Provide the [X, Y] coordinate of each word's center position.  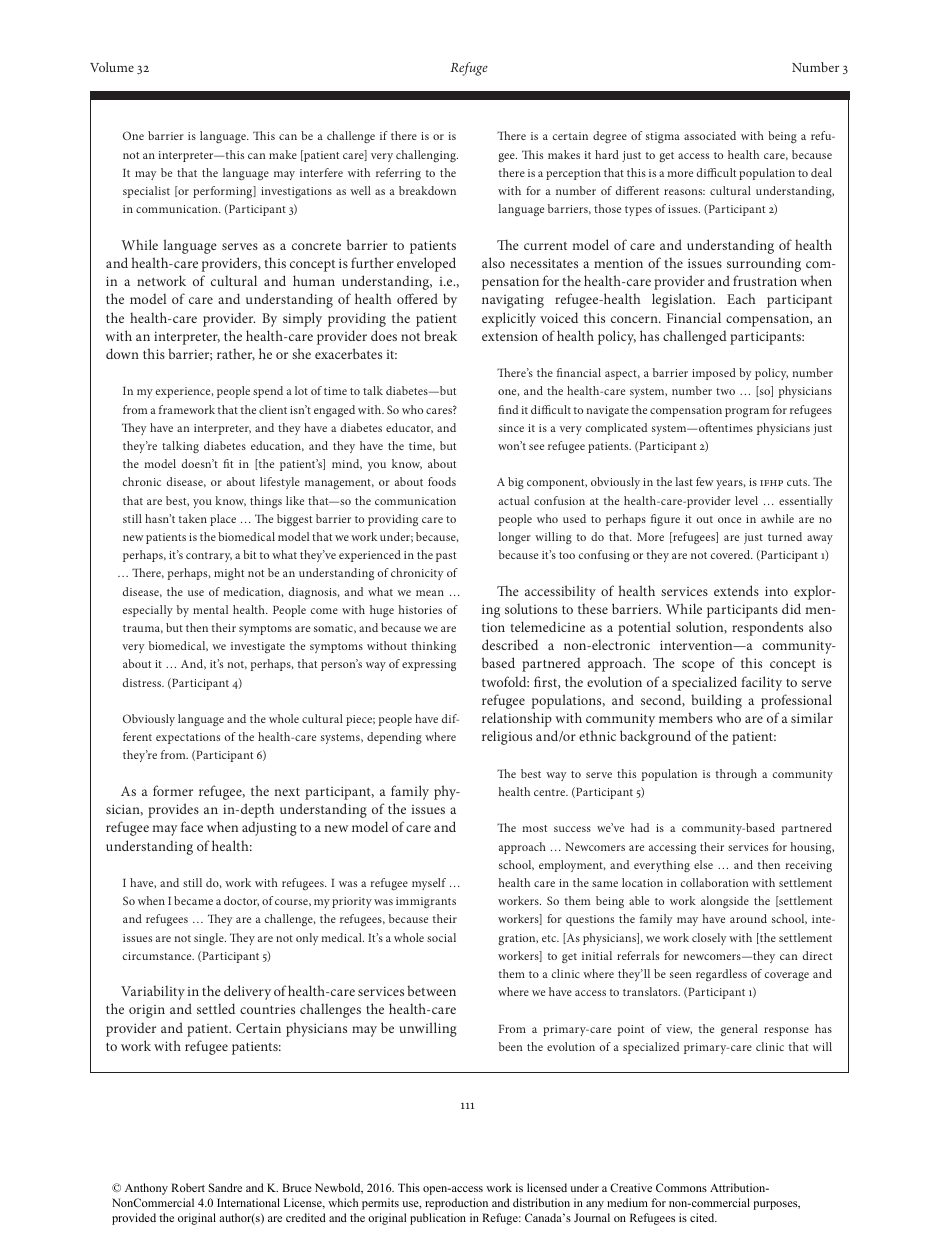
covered [732, 554]
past [446, 557]
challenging [427, 156]
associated [710, 135]
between [431, 990]
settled [216, 1008]
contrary [209, 557]
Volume [112, 67]
